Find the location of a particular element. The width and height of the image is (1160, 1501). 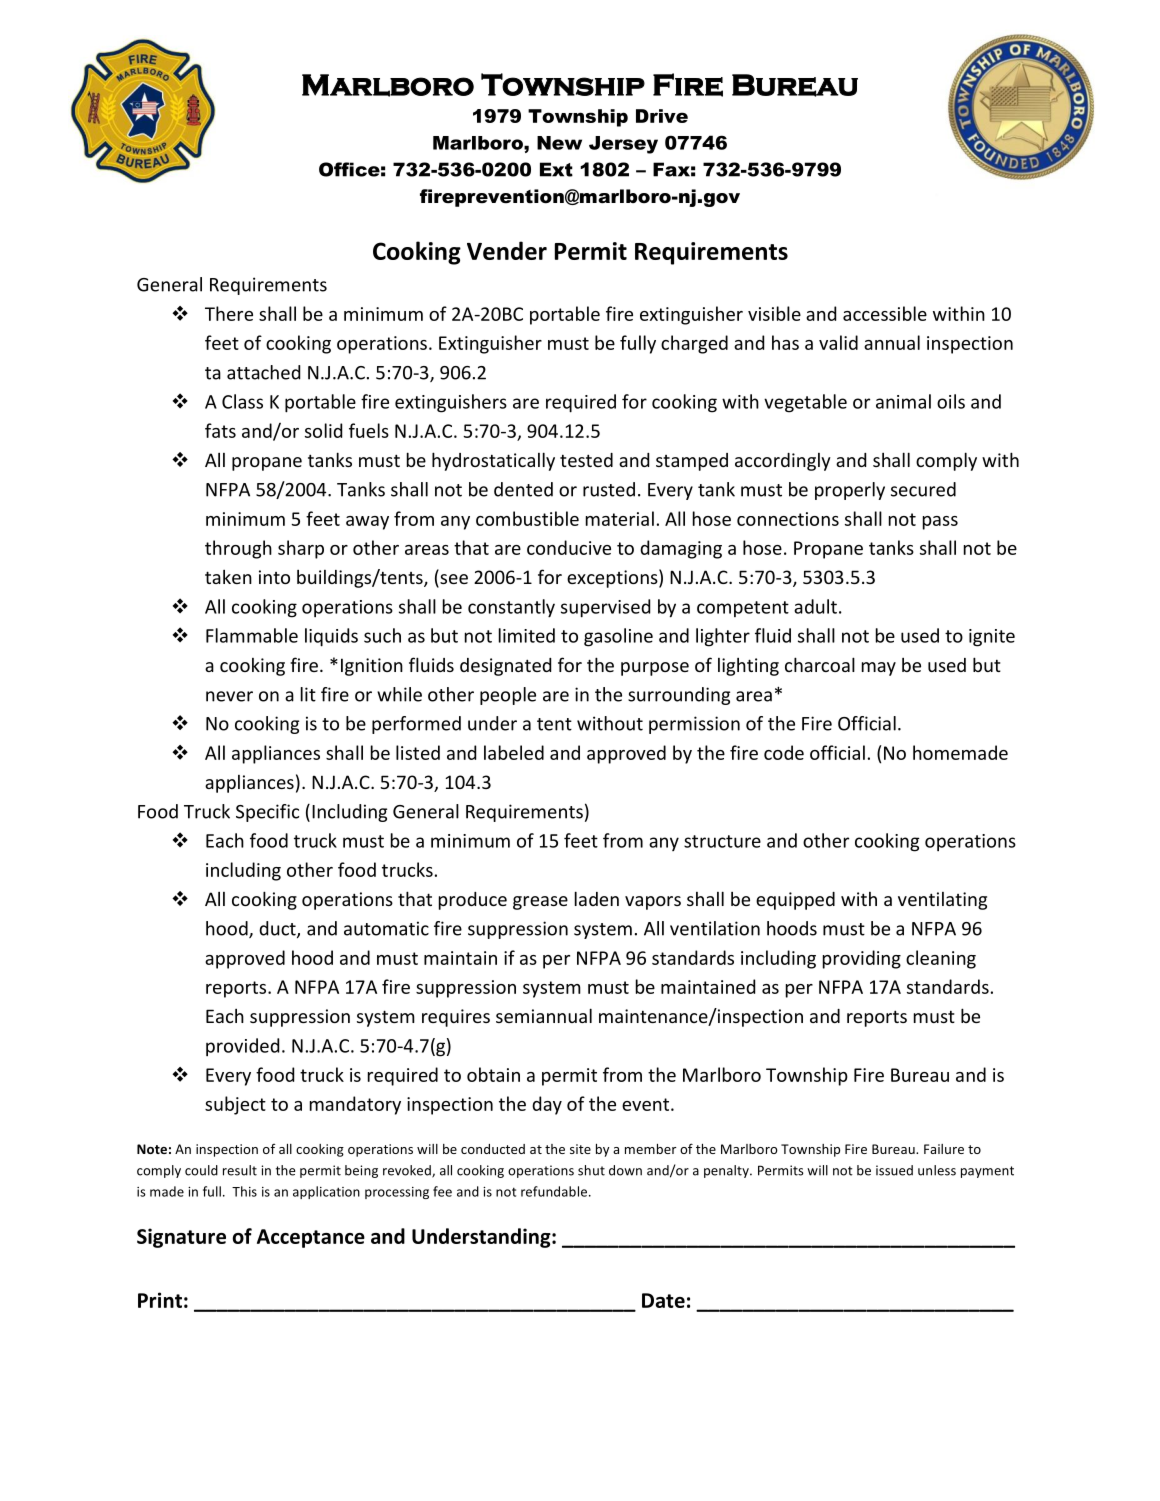

pass is located at coordinates (940, 523).
